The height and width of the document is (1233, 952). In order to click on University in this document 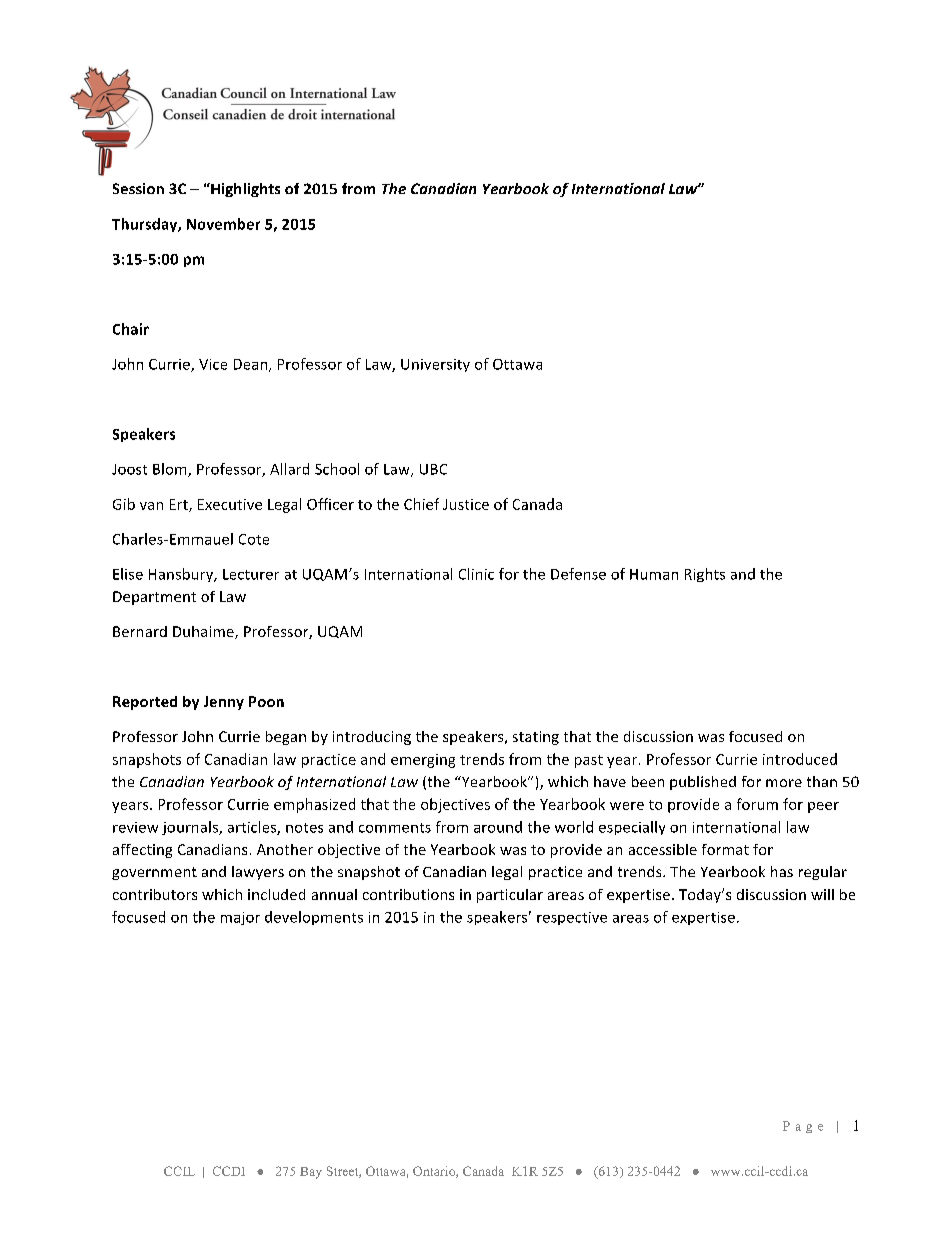, I will do `click(435, 365)`.
